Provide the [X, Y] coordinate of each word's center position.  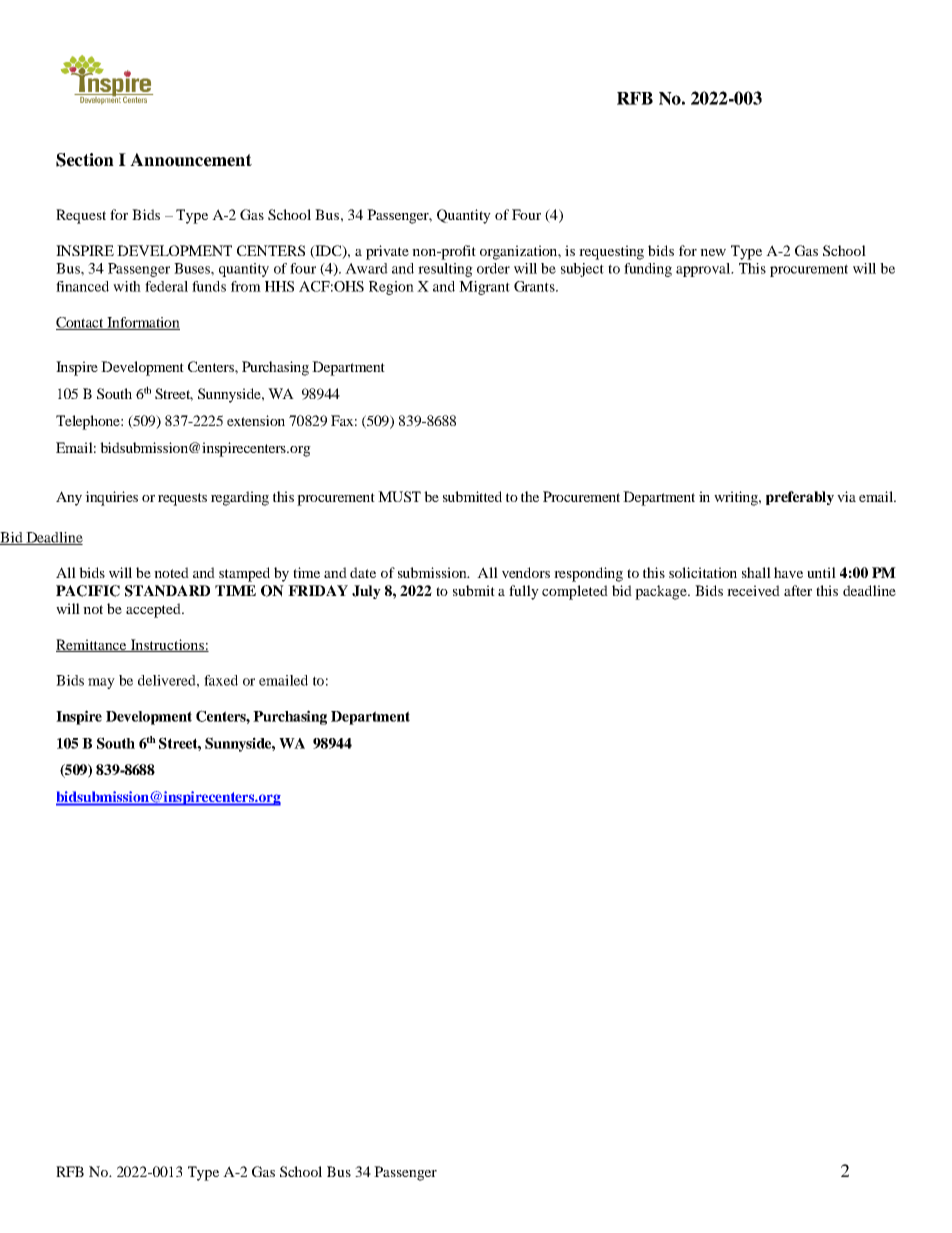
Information [142, 323]
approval [704, 270]
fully [524, 592]
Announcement [191, 160]
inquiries [111, 498]
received [753, 590]
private [387, 252]
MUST [399, 496]
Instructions [167, 645]
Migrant [484, 288]
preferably [800, 498]
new [713, 252]
